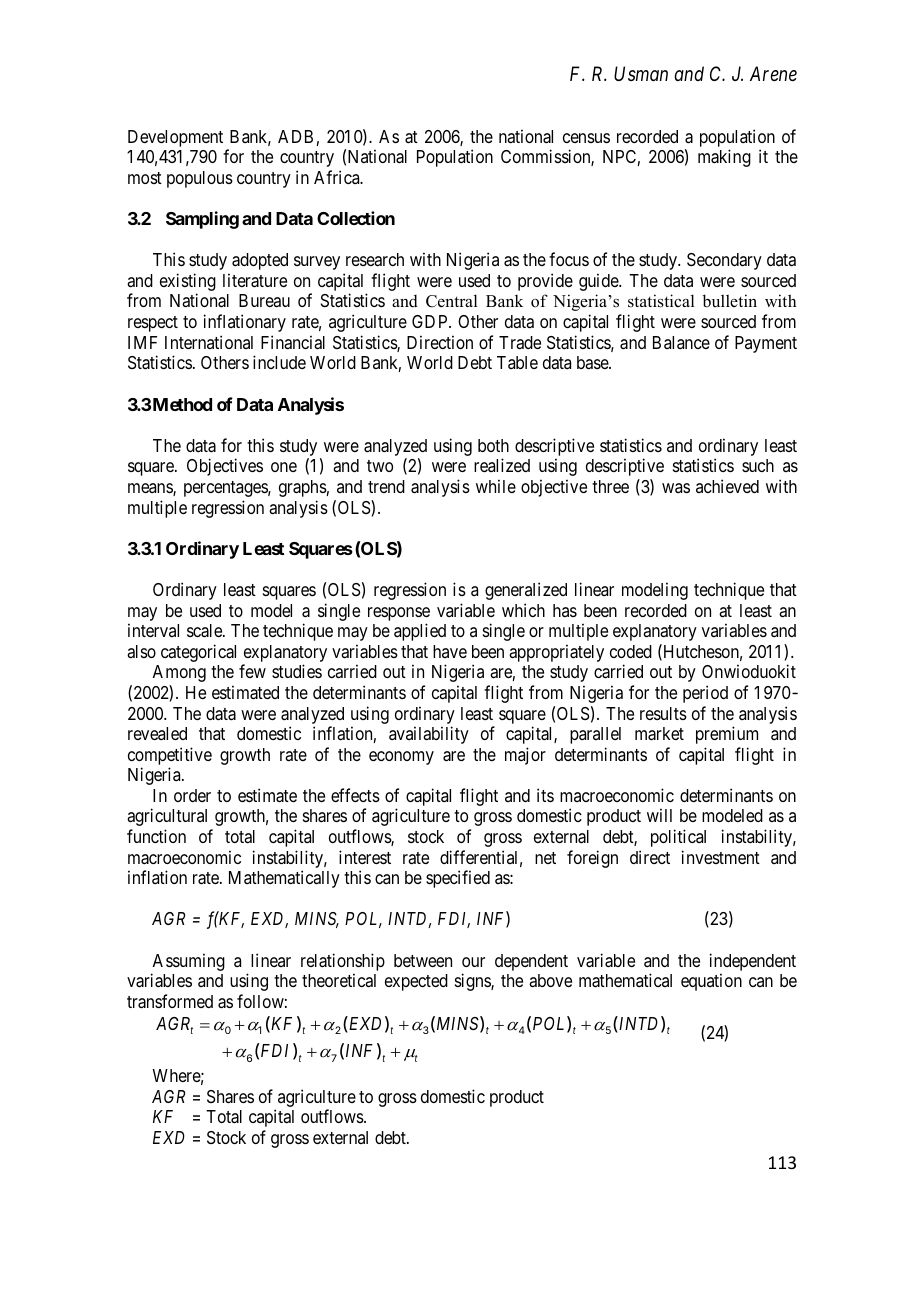 This document has width=924, height=1305. What do you see at coordinates (188, 963) in the document?
I see `Assuming` at bounding box center [188, 963].
